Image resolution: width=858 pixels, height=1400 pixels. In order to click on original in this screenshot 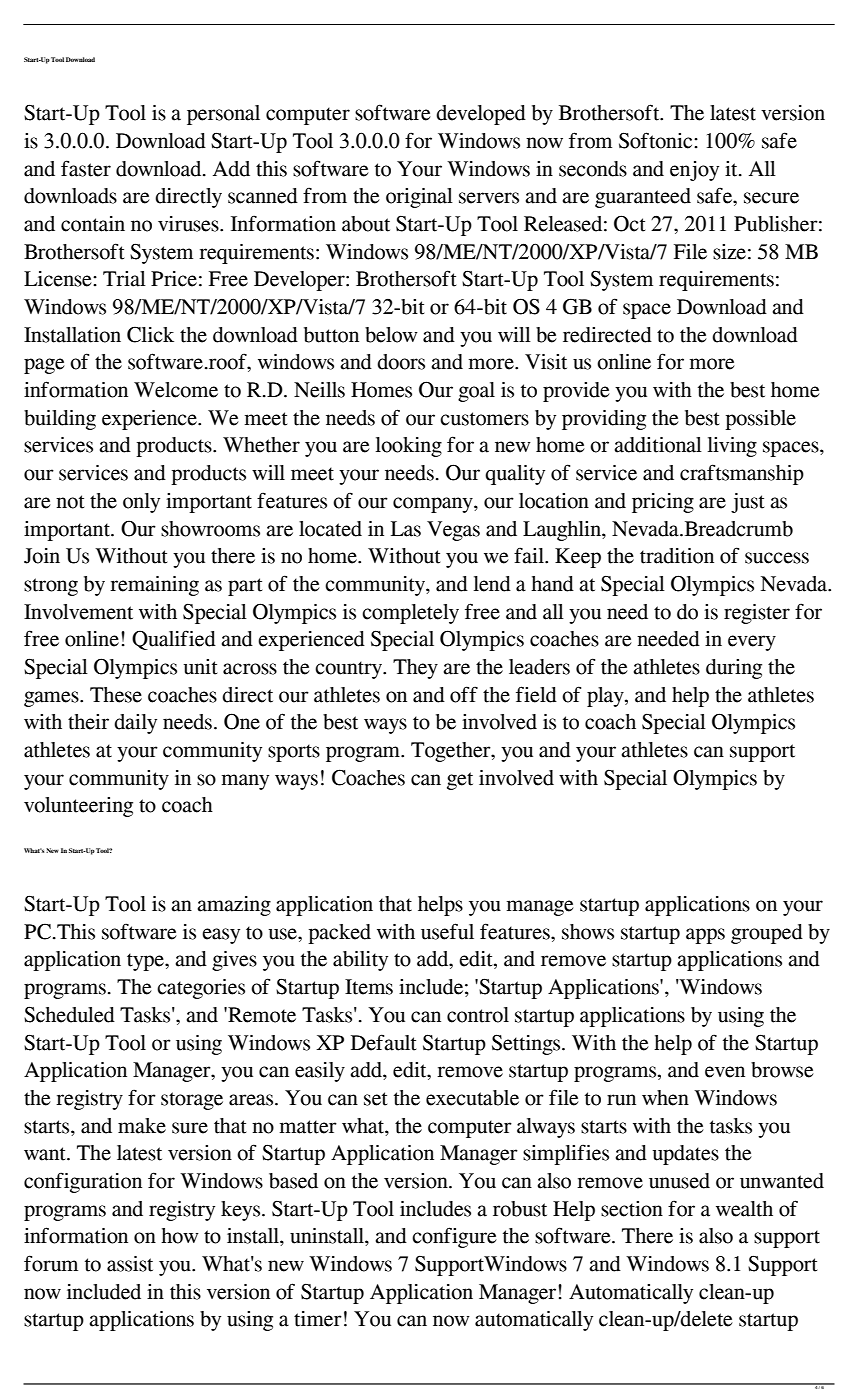, I will do `click(419, 198)`.
